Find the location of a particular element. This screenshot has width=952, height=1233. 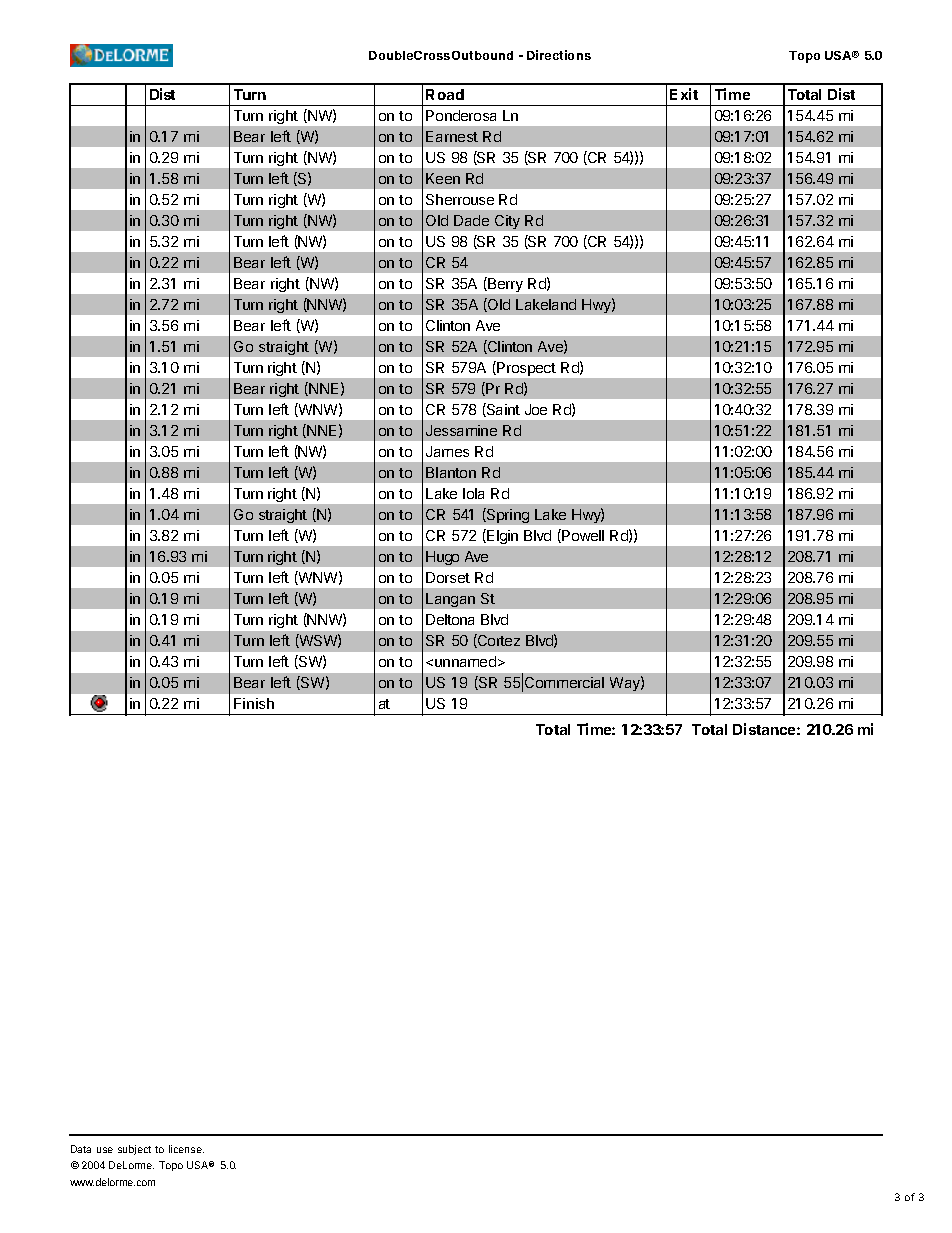

Data is located at coordinates (81, 1149).
